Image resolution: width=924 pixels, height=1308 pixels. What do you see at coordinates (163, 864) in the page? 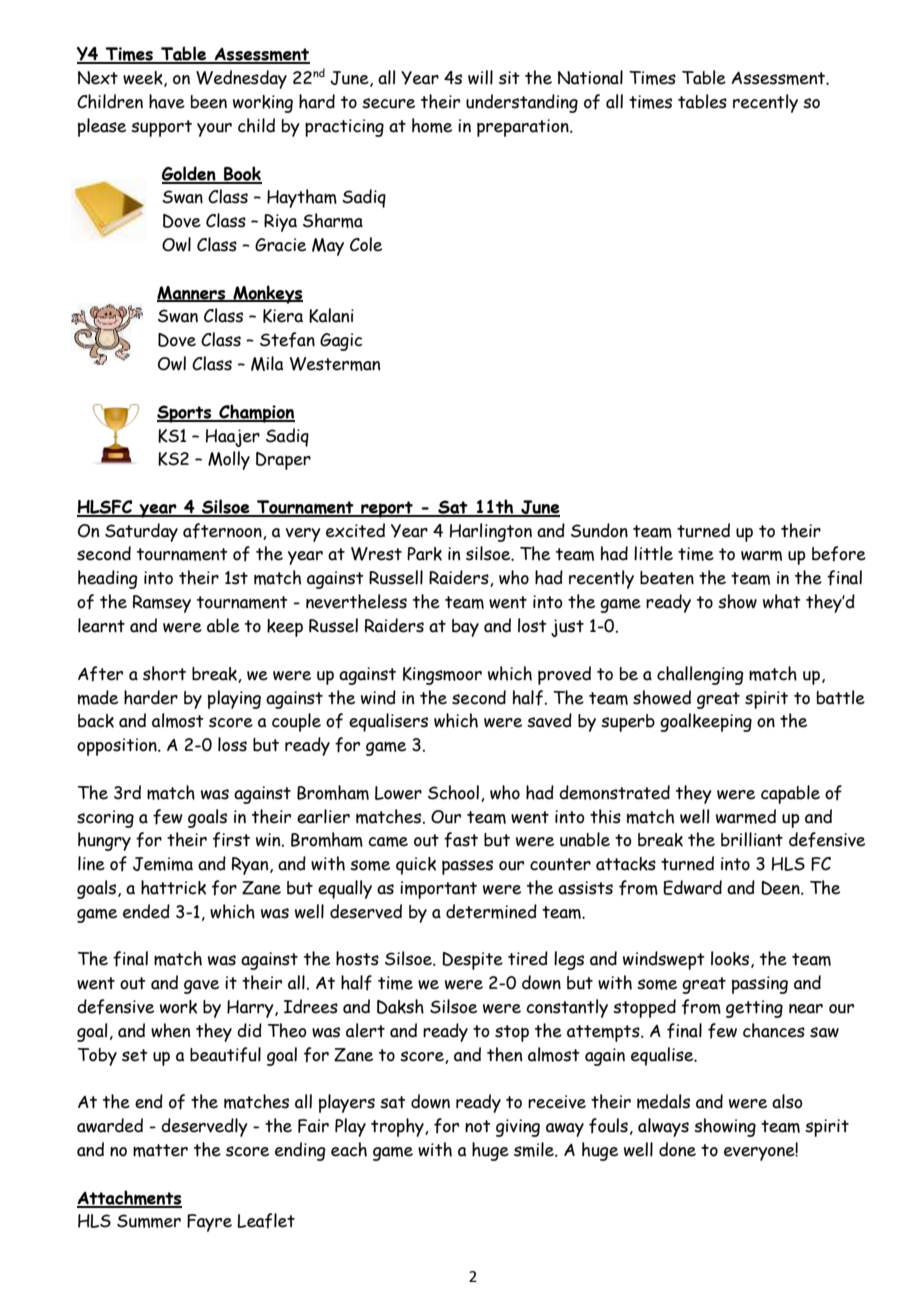
I see `Jemima` at bounding box center [163, 864].
